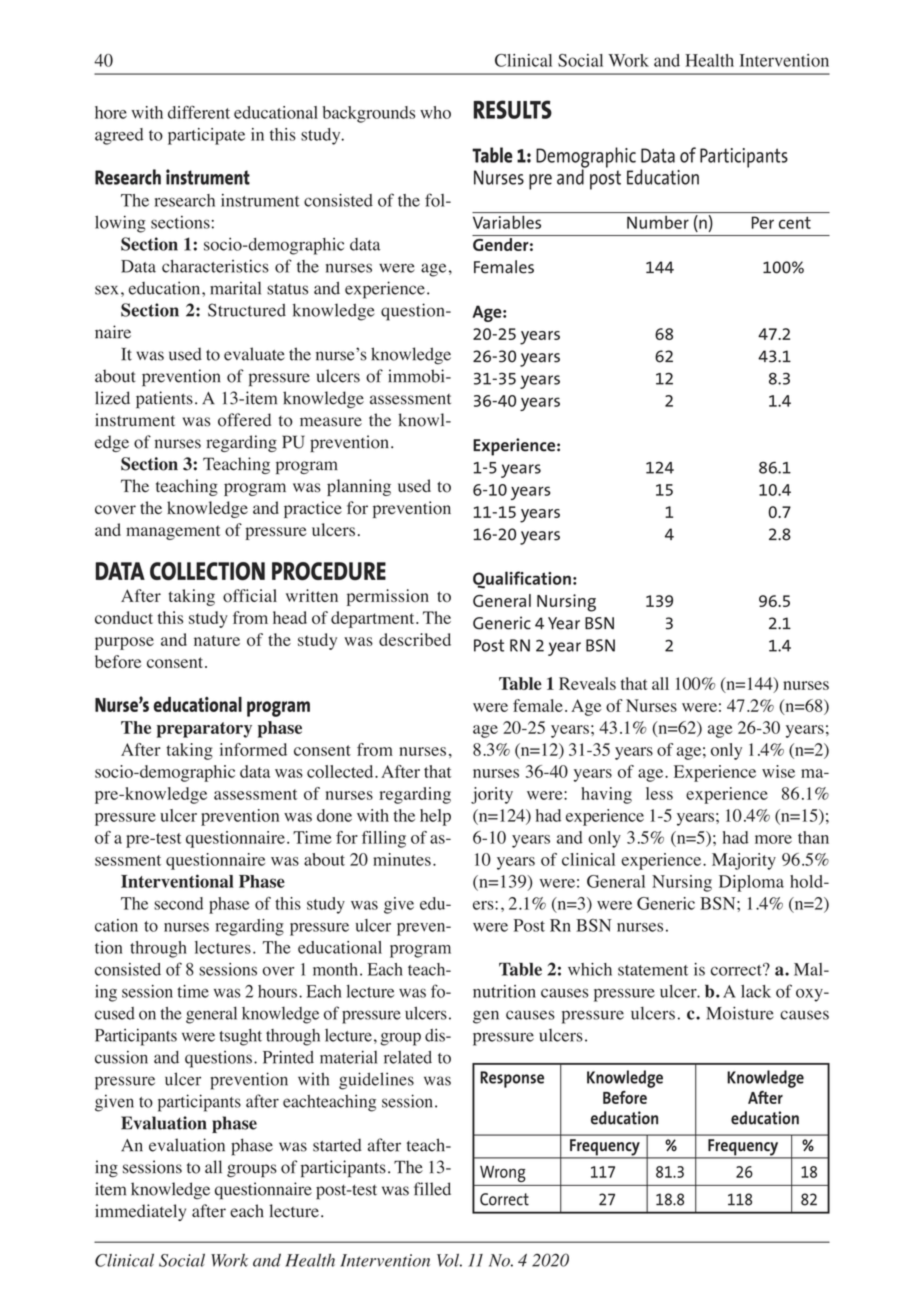 The image size is (924, 1314). Describe the element at coordinates (587, 683) in the screenshot. I see `Reveals` at that location.
